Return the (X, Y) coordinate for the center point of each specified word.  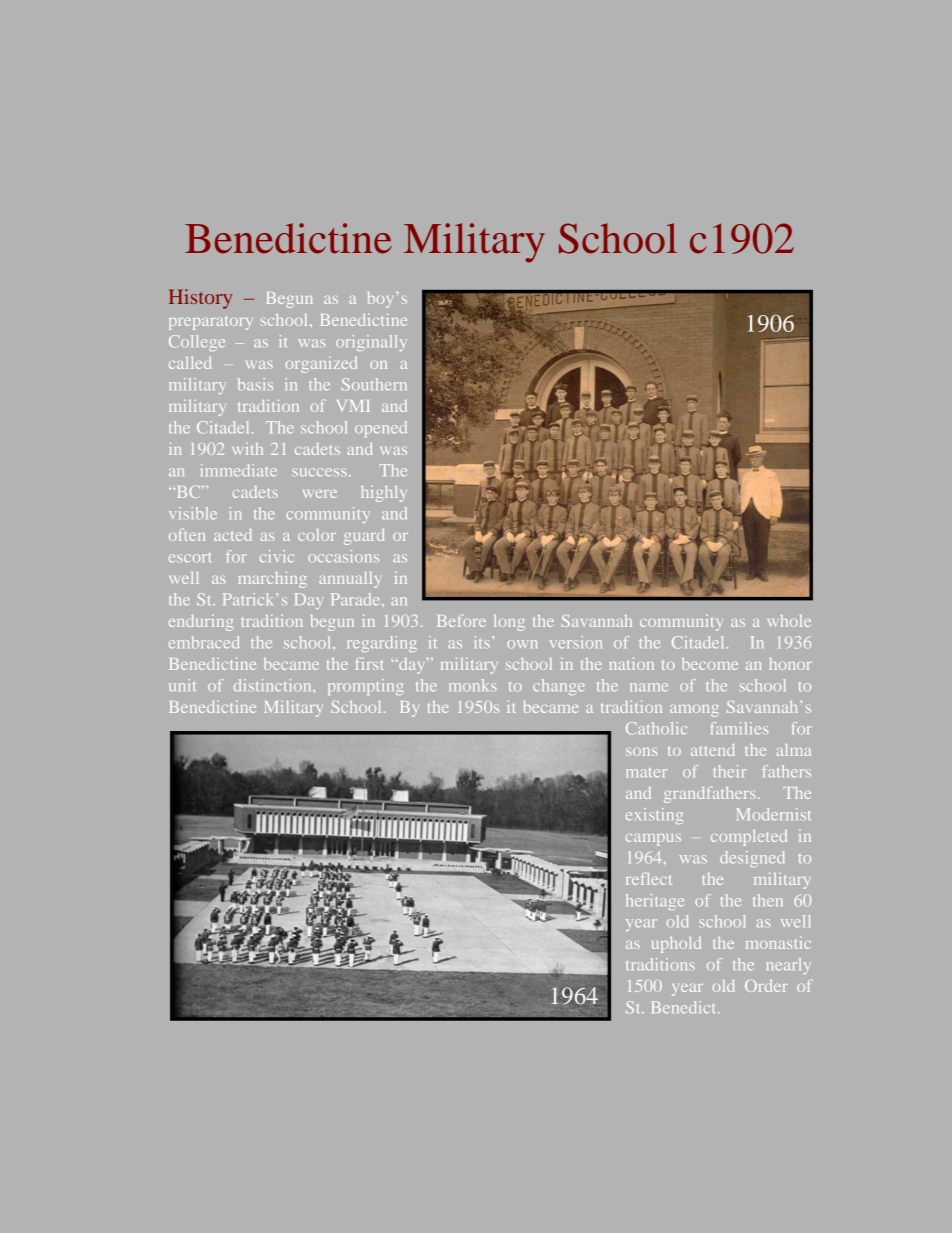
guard (364, 537)
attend (712, 750)
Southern (374, 384)
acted (232, 535)
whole (789, 621)
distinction (274, 685)
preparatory (211, 323)
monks (472, 685)
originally (371, 343)
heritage (655, 902)
